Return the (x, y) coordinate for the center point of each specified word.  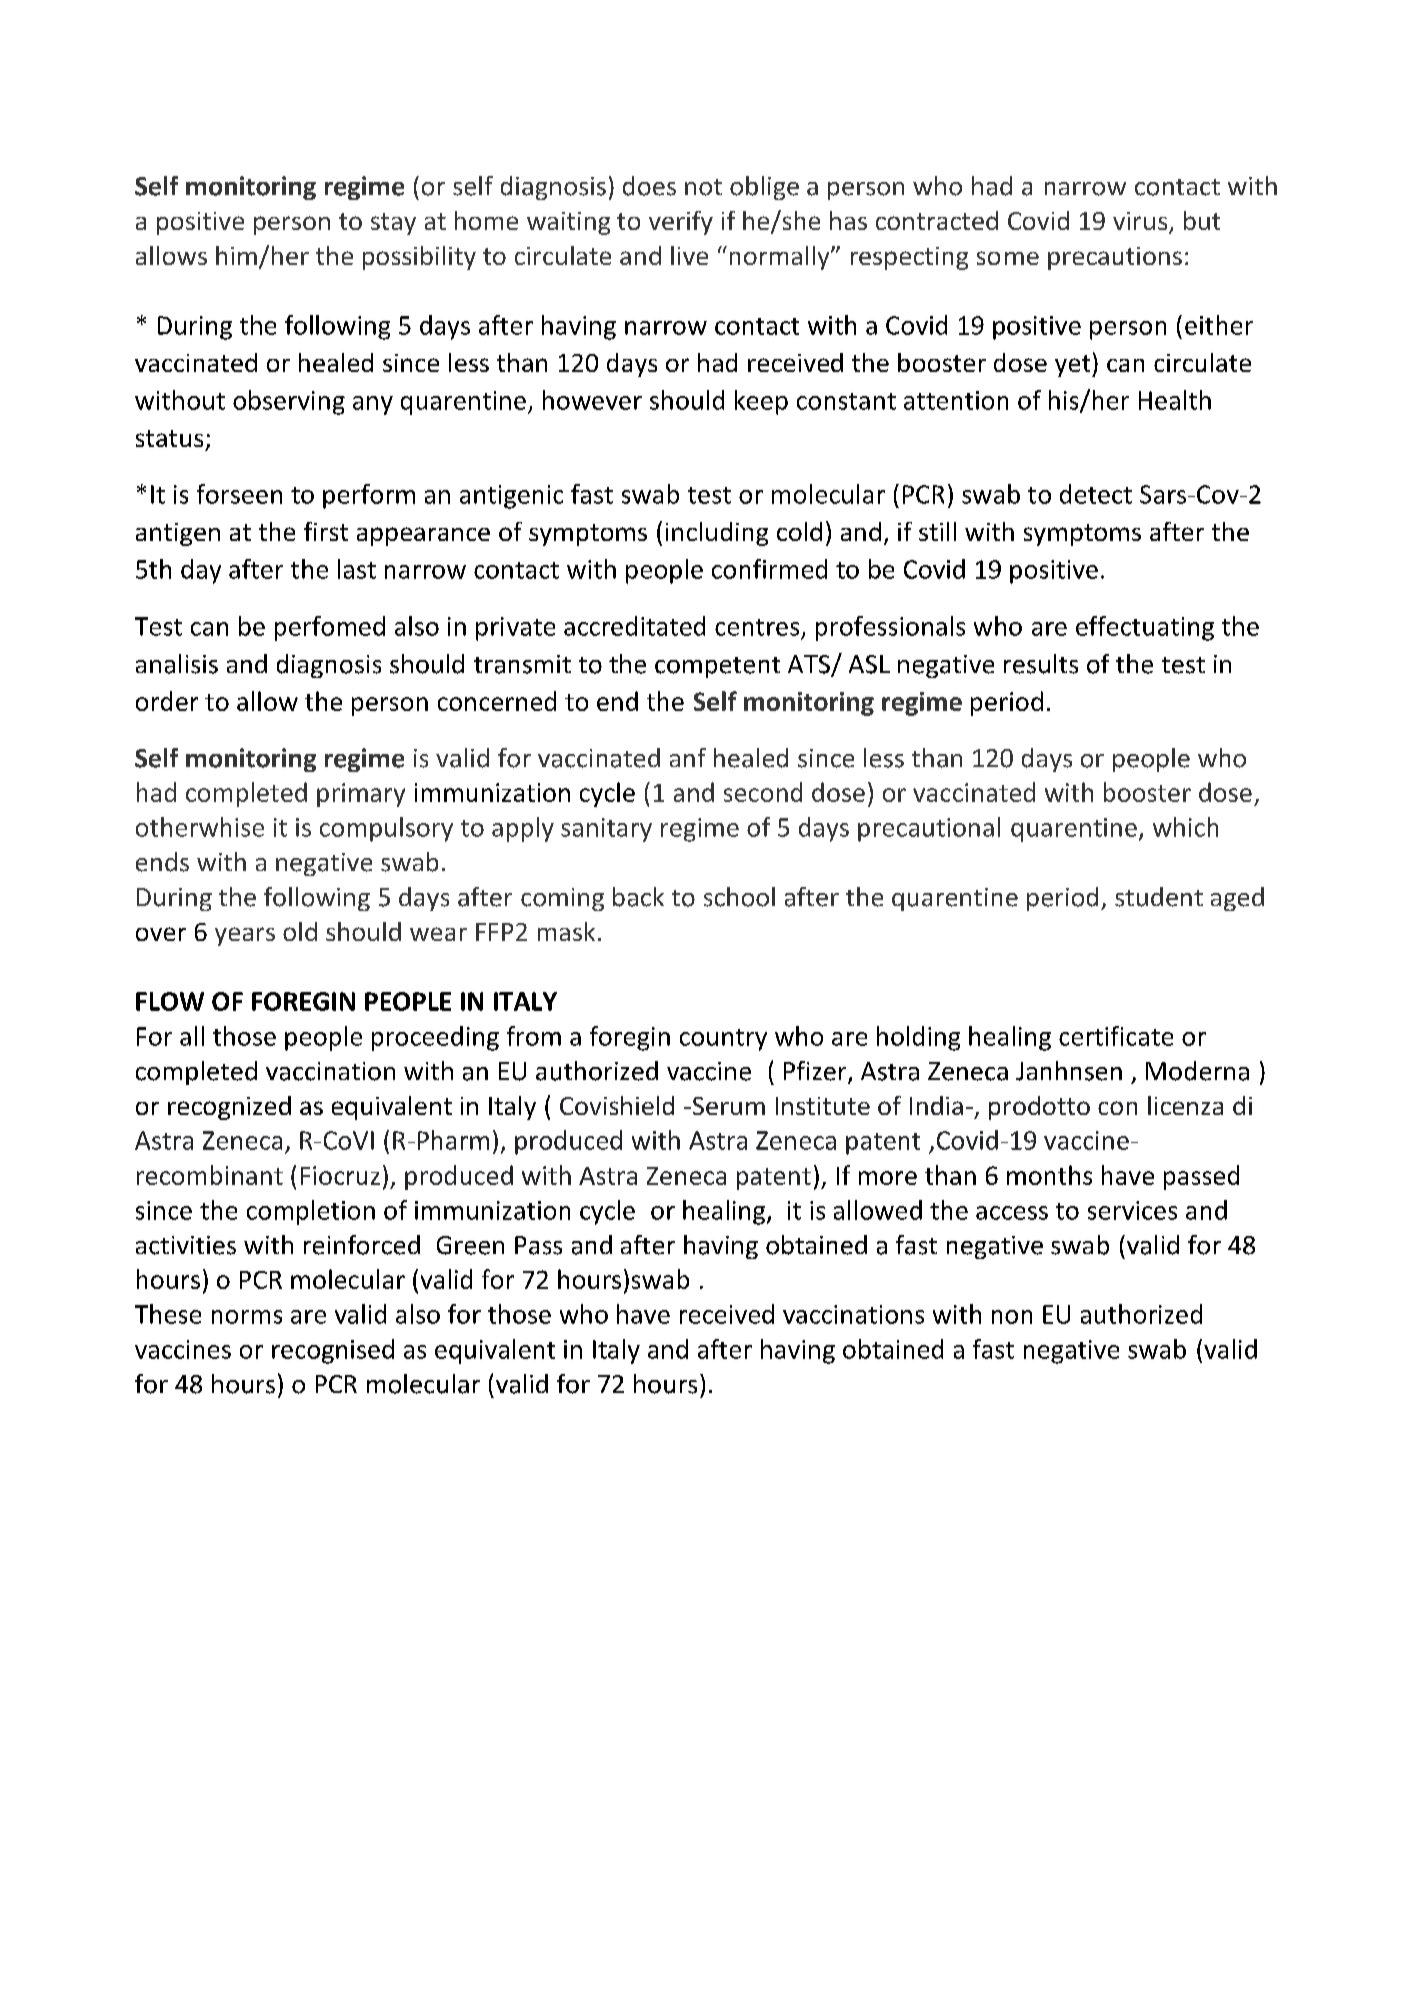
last (357, 569)
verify (681, 223)
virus (1141, 222)
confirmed (769, 569)
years (245, 936)
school (739, 897)
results (1041, 664)
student (1159, 897)
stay (393, 224)
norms (247, 1317)
